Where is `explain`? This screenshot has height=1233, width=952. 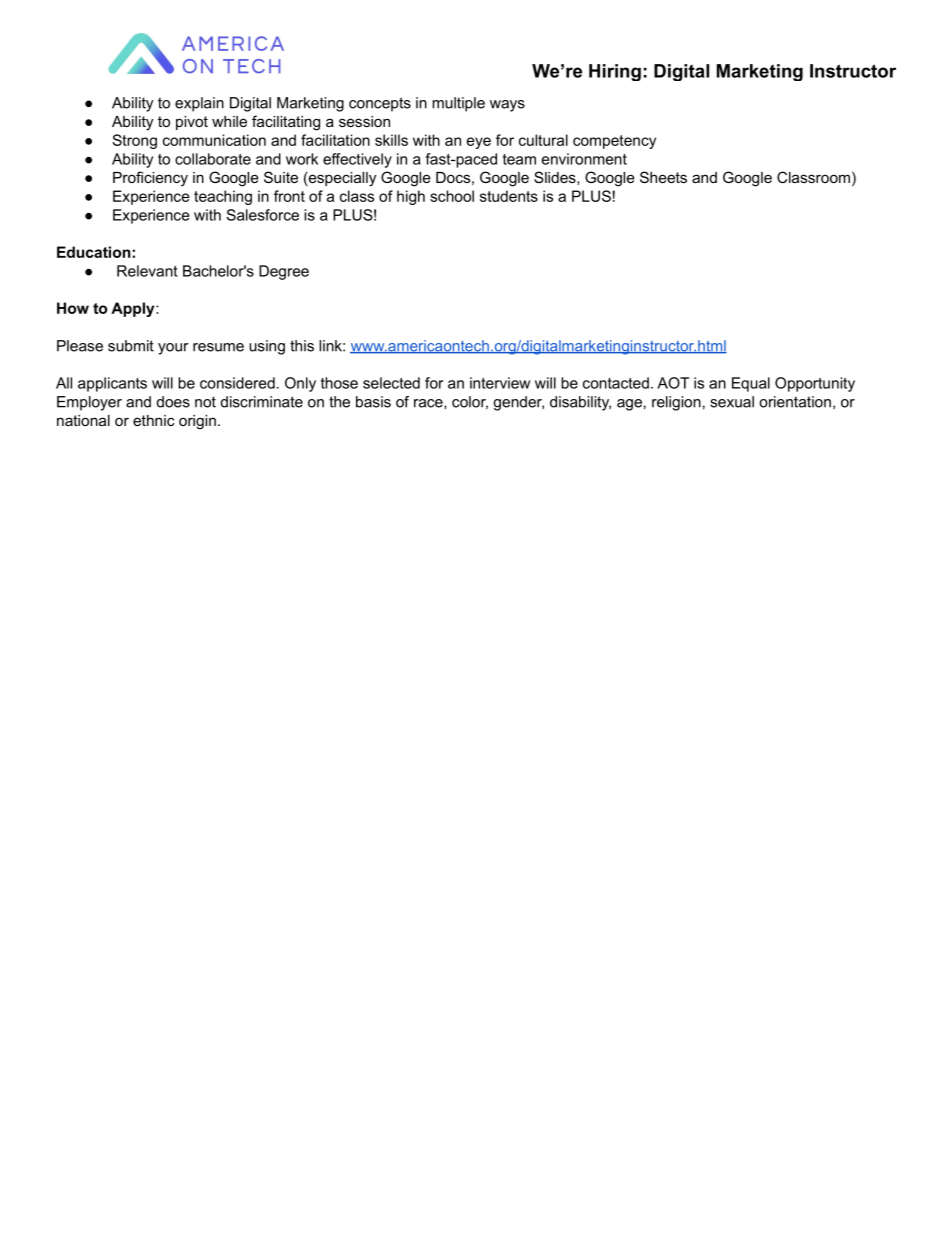 explain is located at coordinates (199, 104).
